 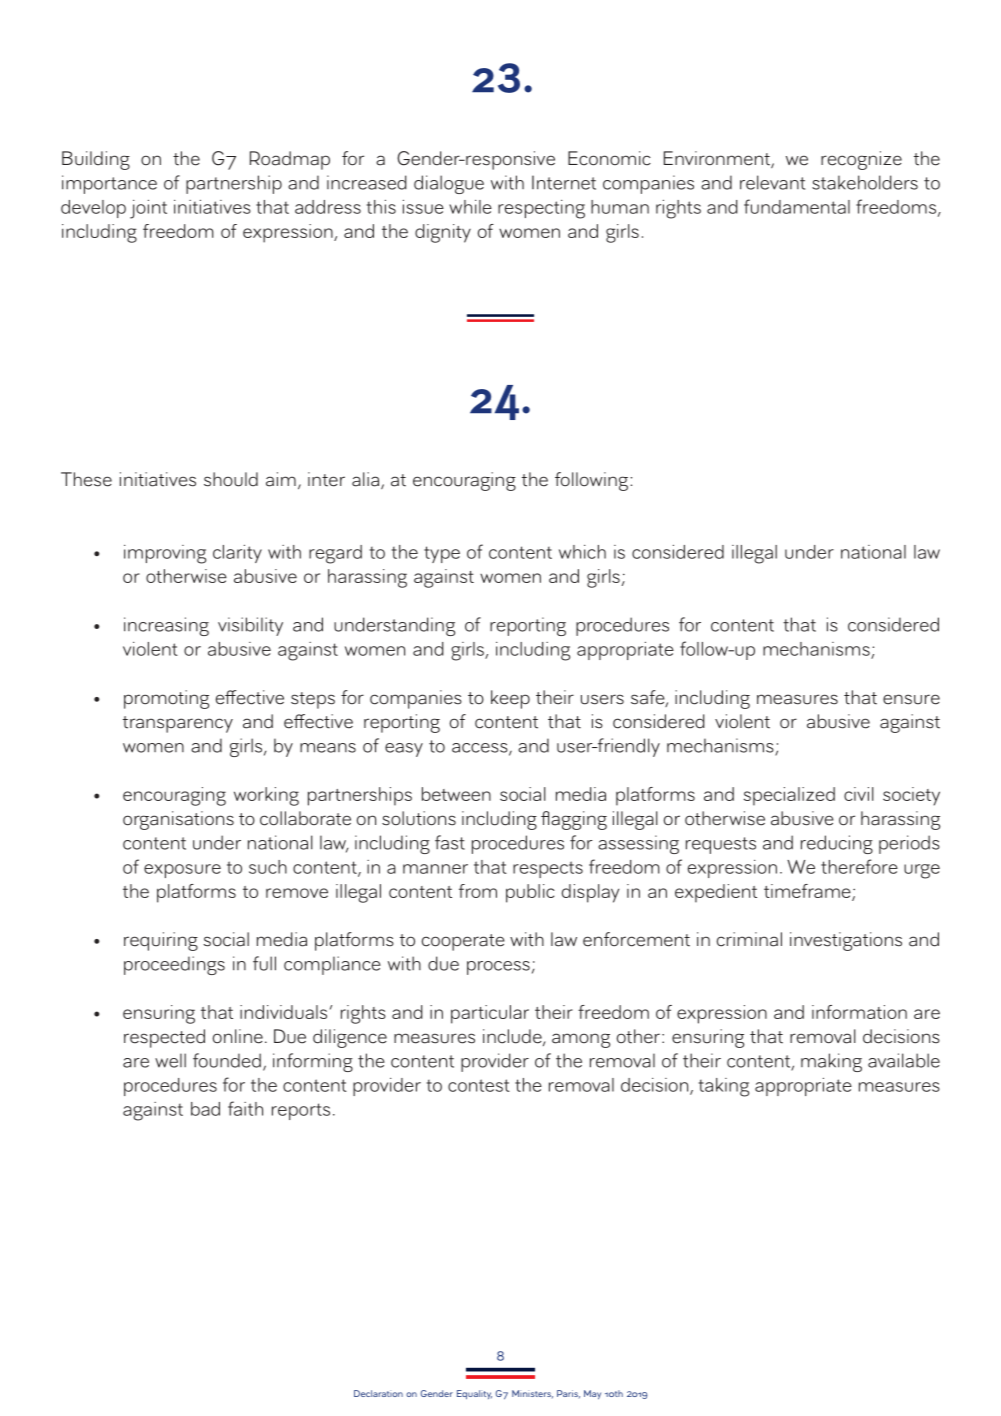 I want to click on while, so click(x=470, y=207).
